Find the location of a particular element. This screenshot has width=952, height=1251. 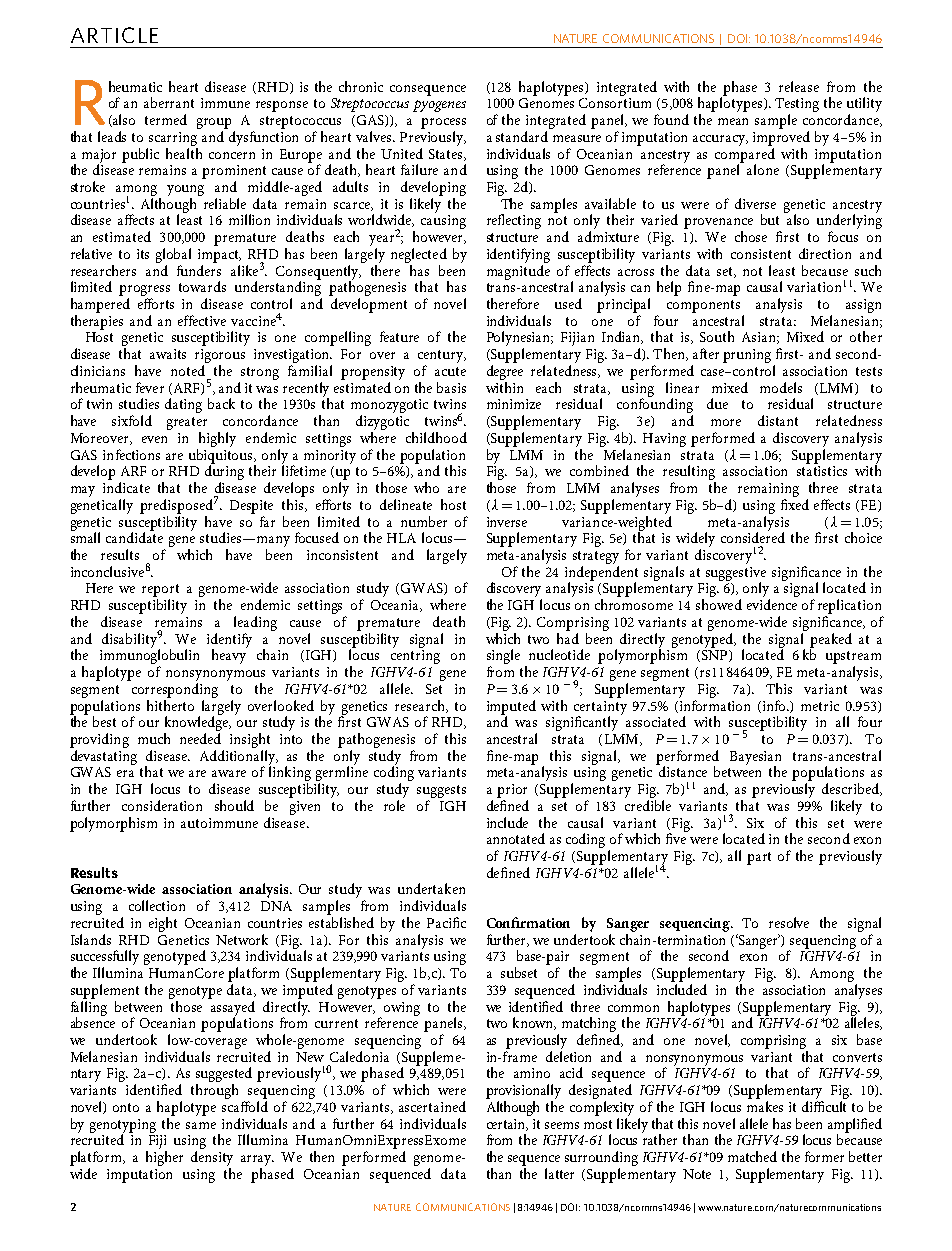

suggests is located at coordinates (441, 791).
